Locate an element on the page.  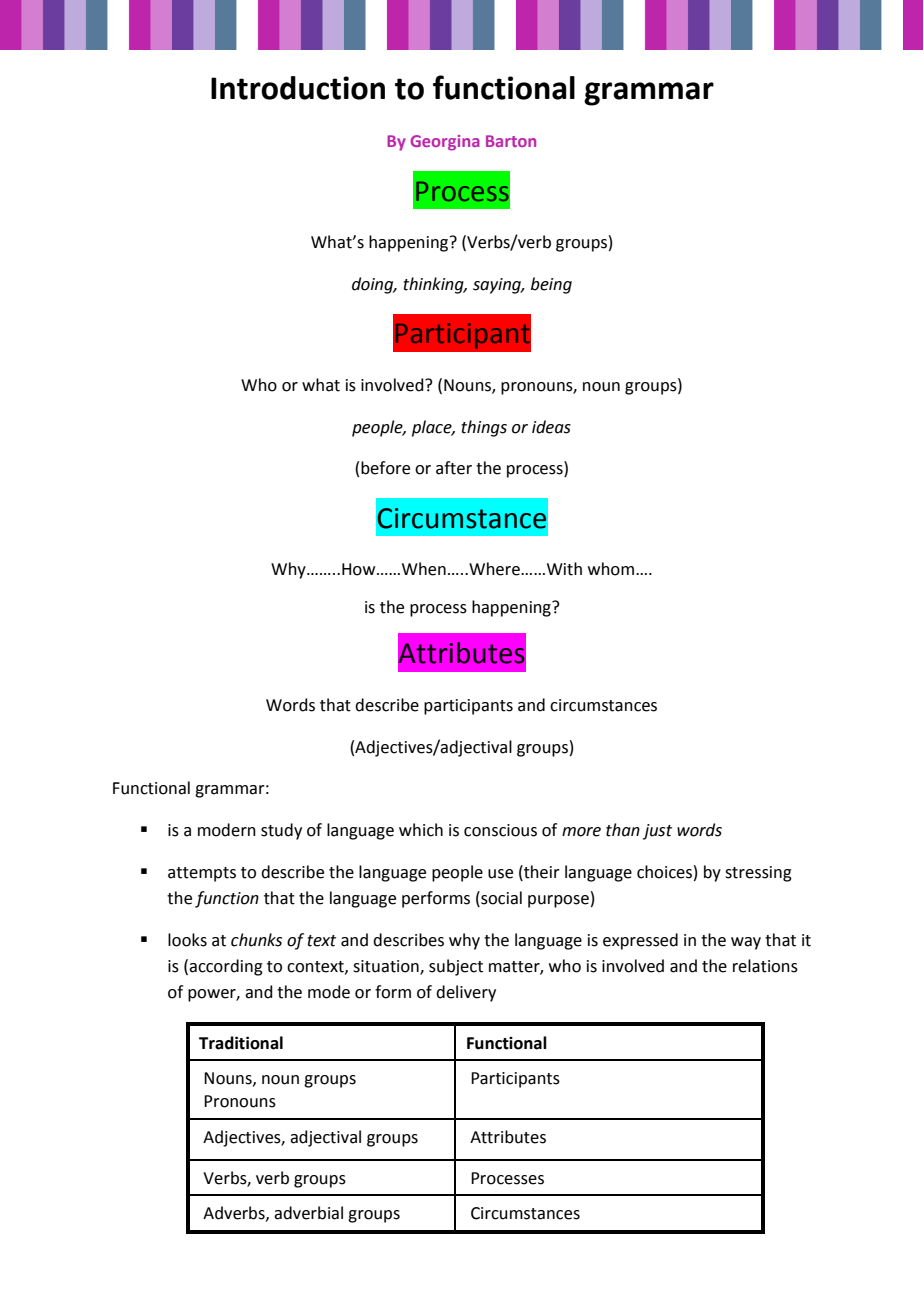
than is located at coordinates (623, 830).
